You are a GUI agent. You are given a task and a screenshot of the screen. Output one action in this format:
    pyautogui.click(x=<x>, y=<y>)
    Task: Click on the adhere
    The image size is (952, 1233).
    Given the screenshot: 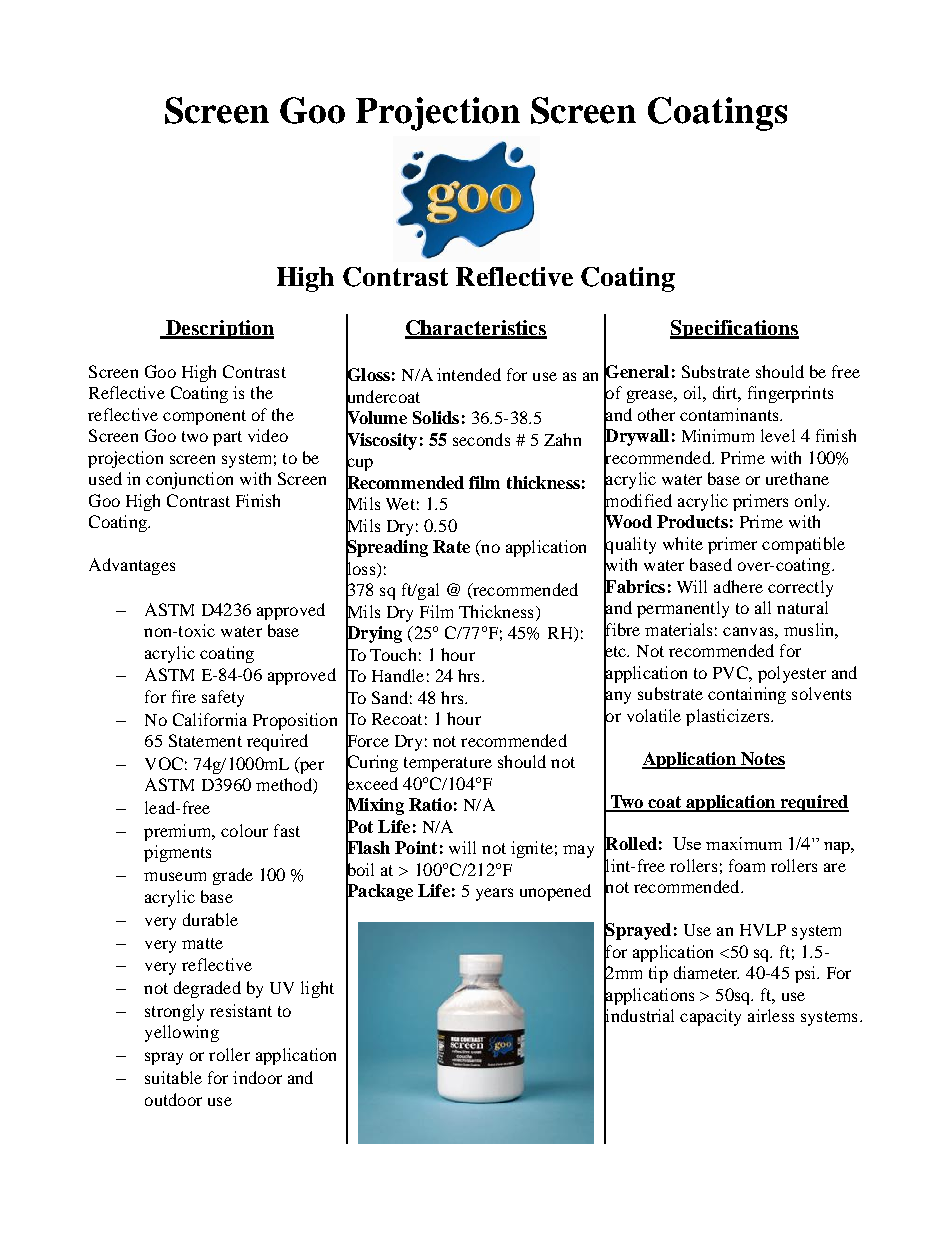 What is the action you would take?
    pyautogui.click(x=738, y=586)
